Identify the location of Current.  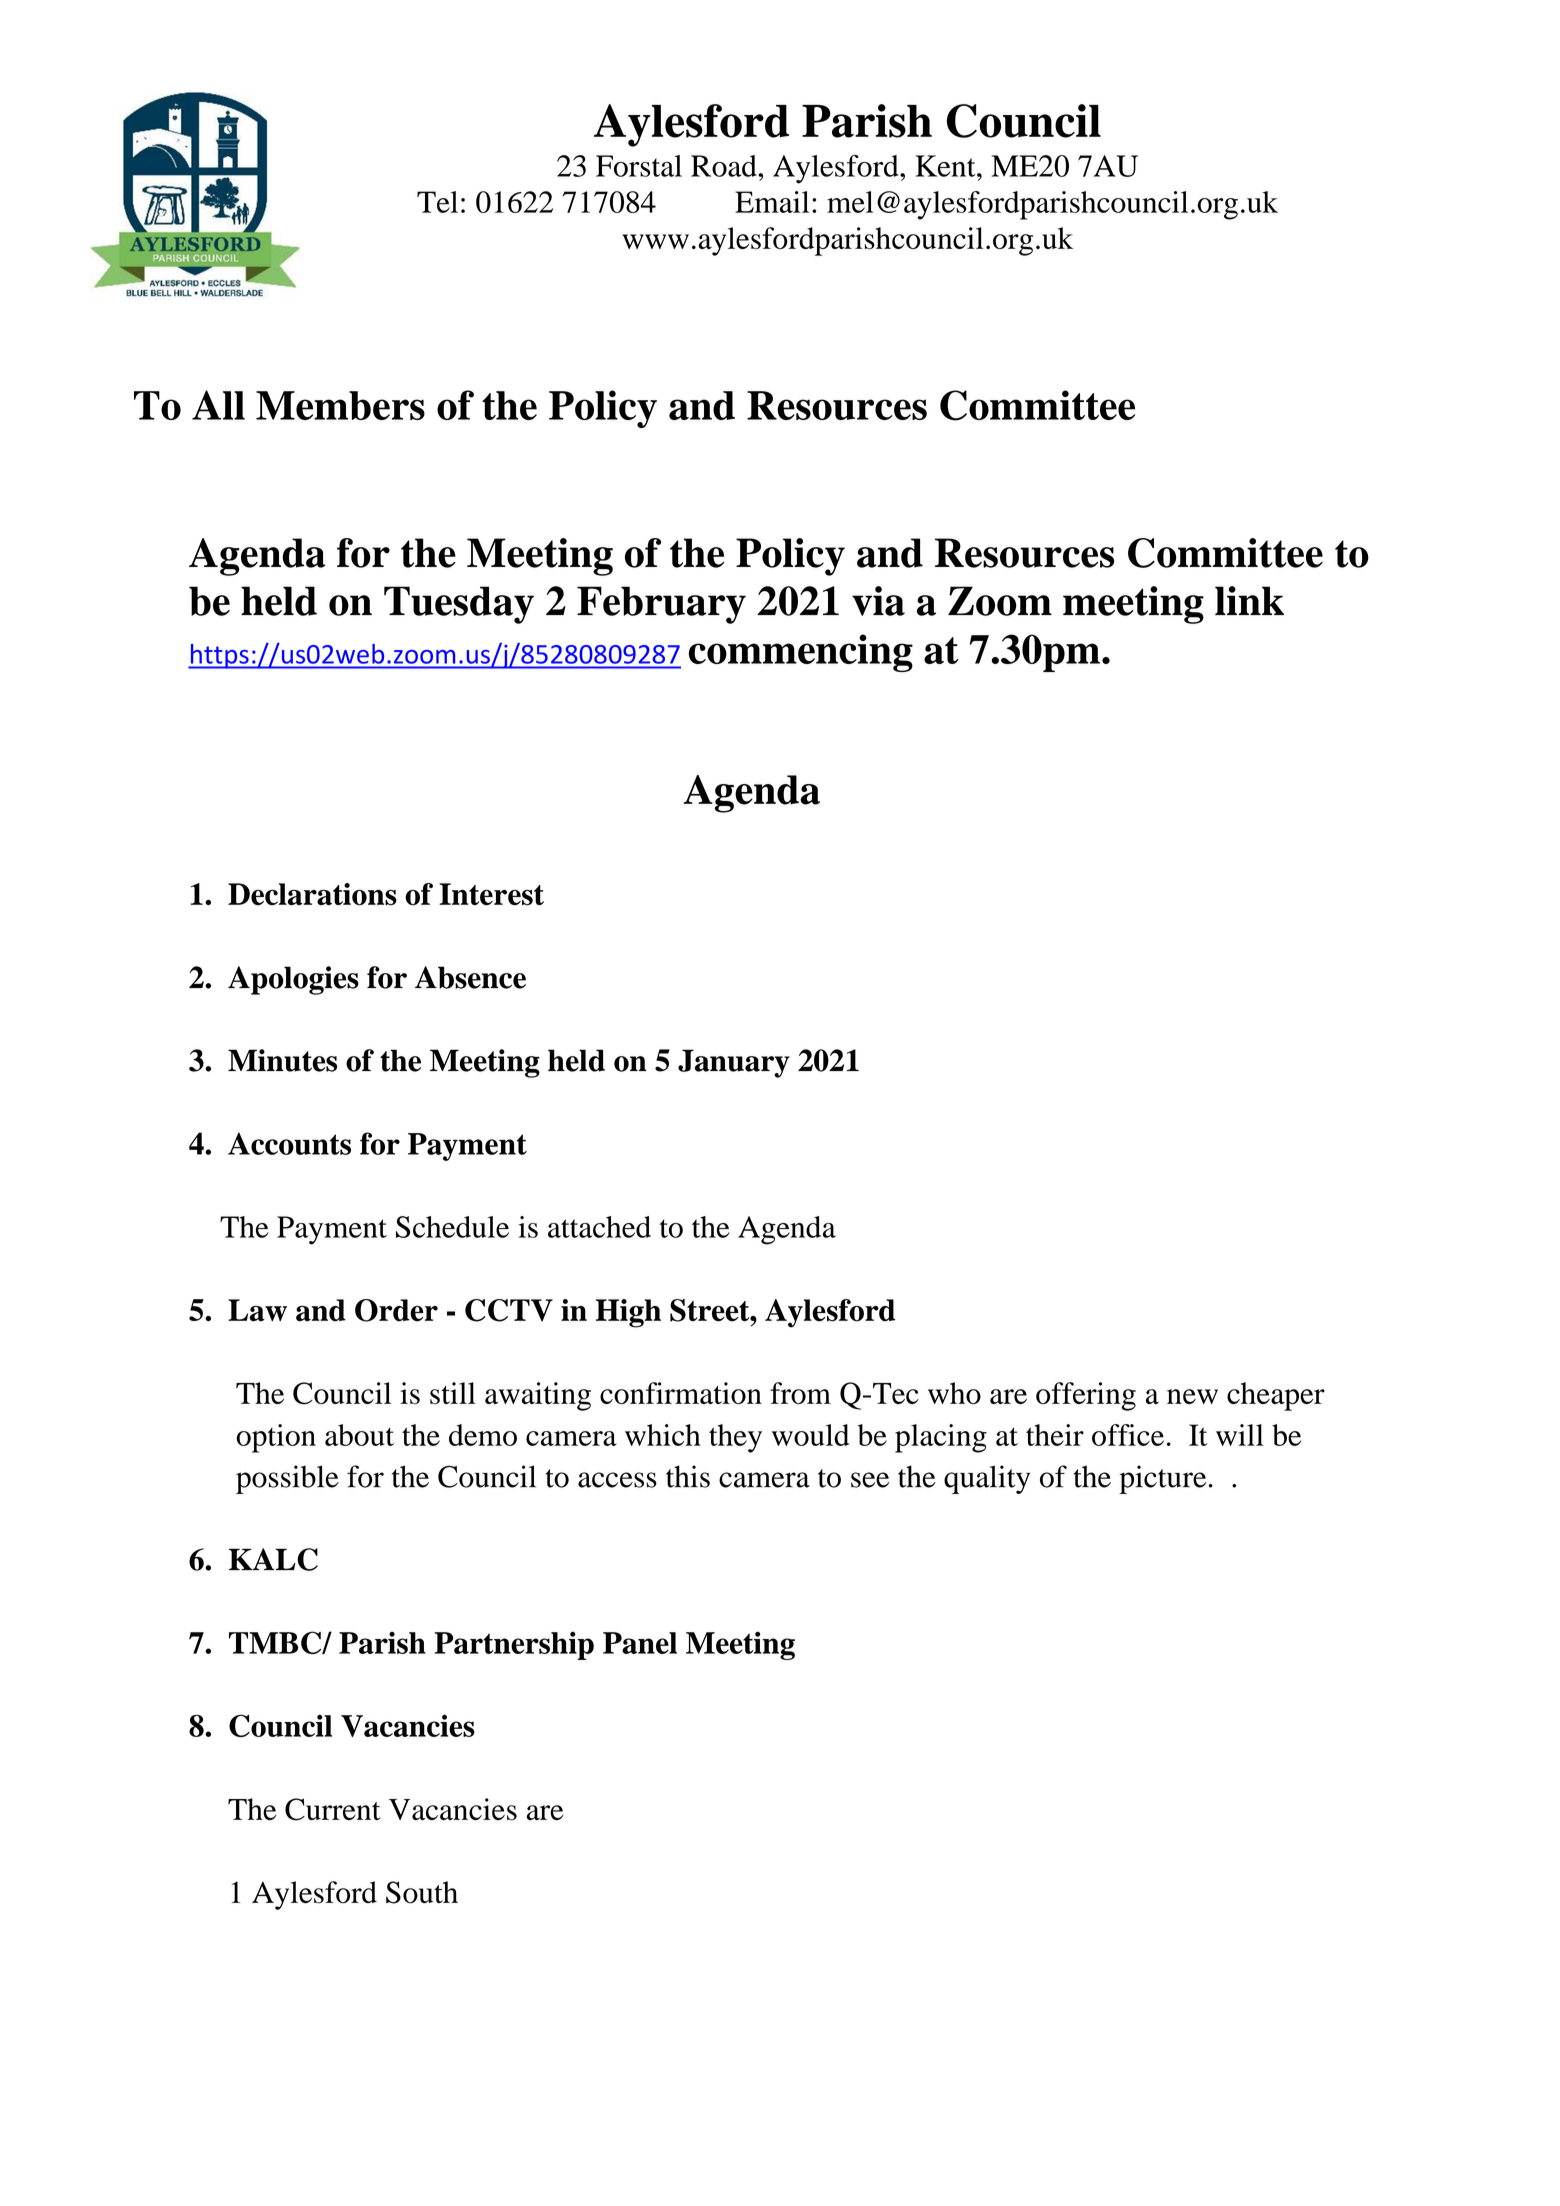
(333, 1809).
